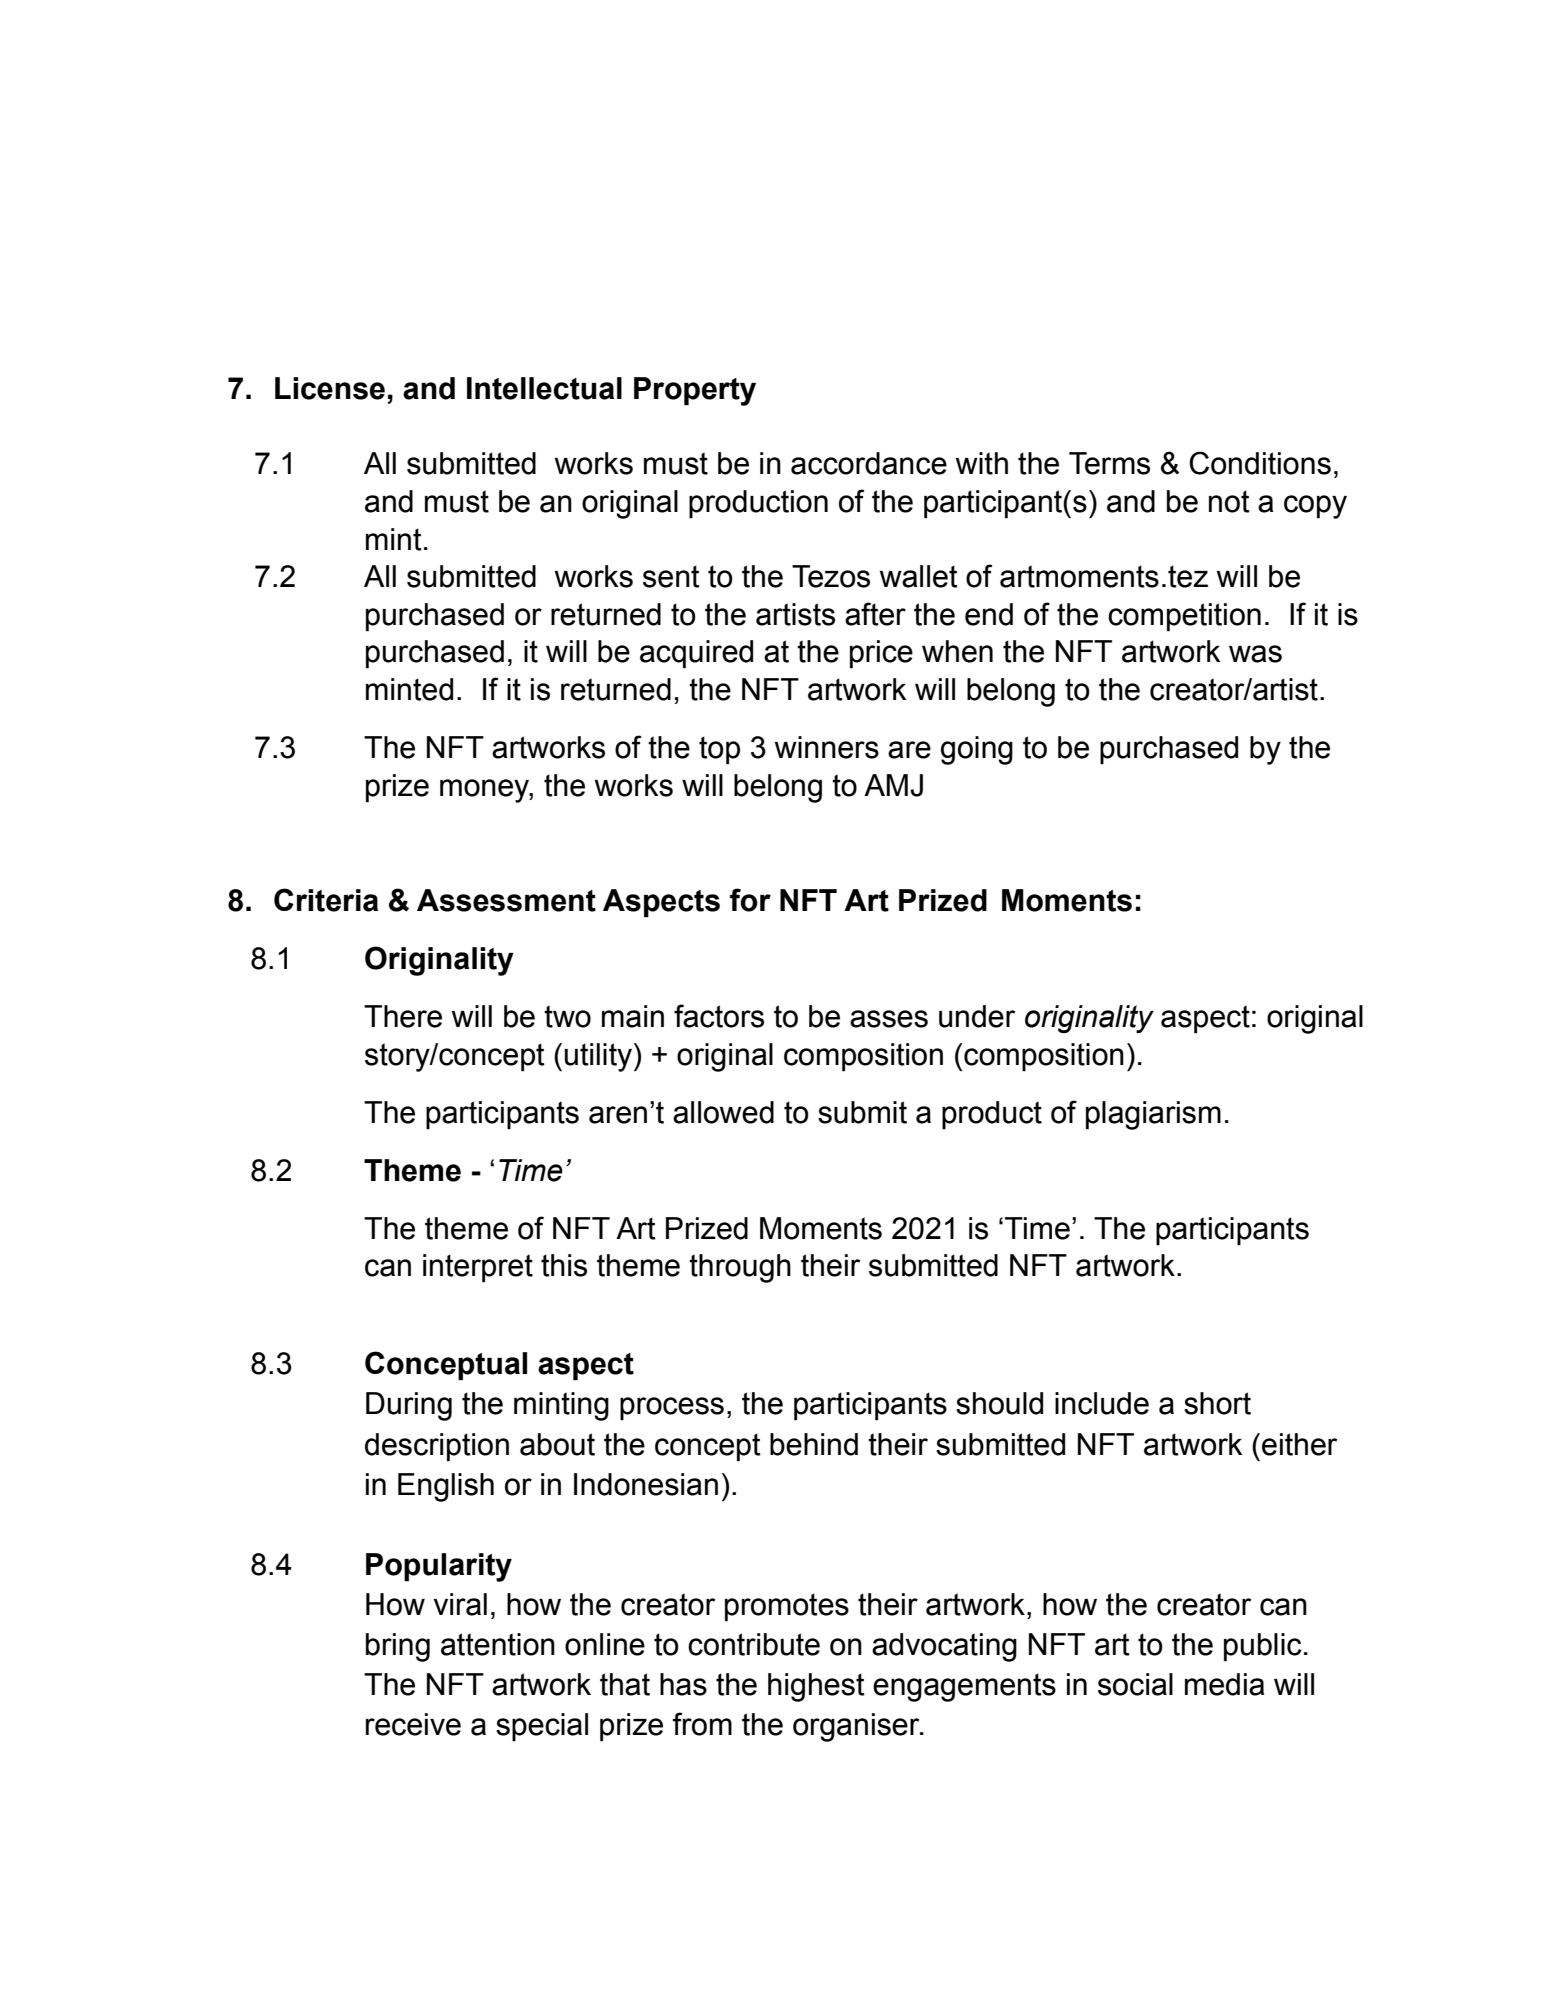 The image size is (1548, 2003). I want to click on was, so click(1255, 654).
